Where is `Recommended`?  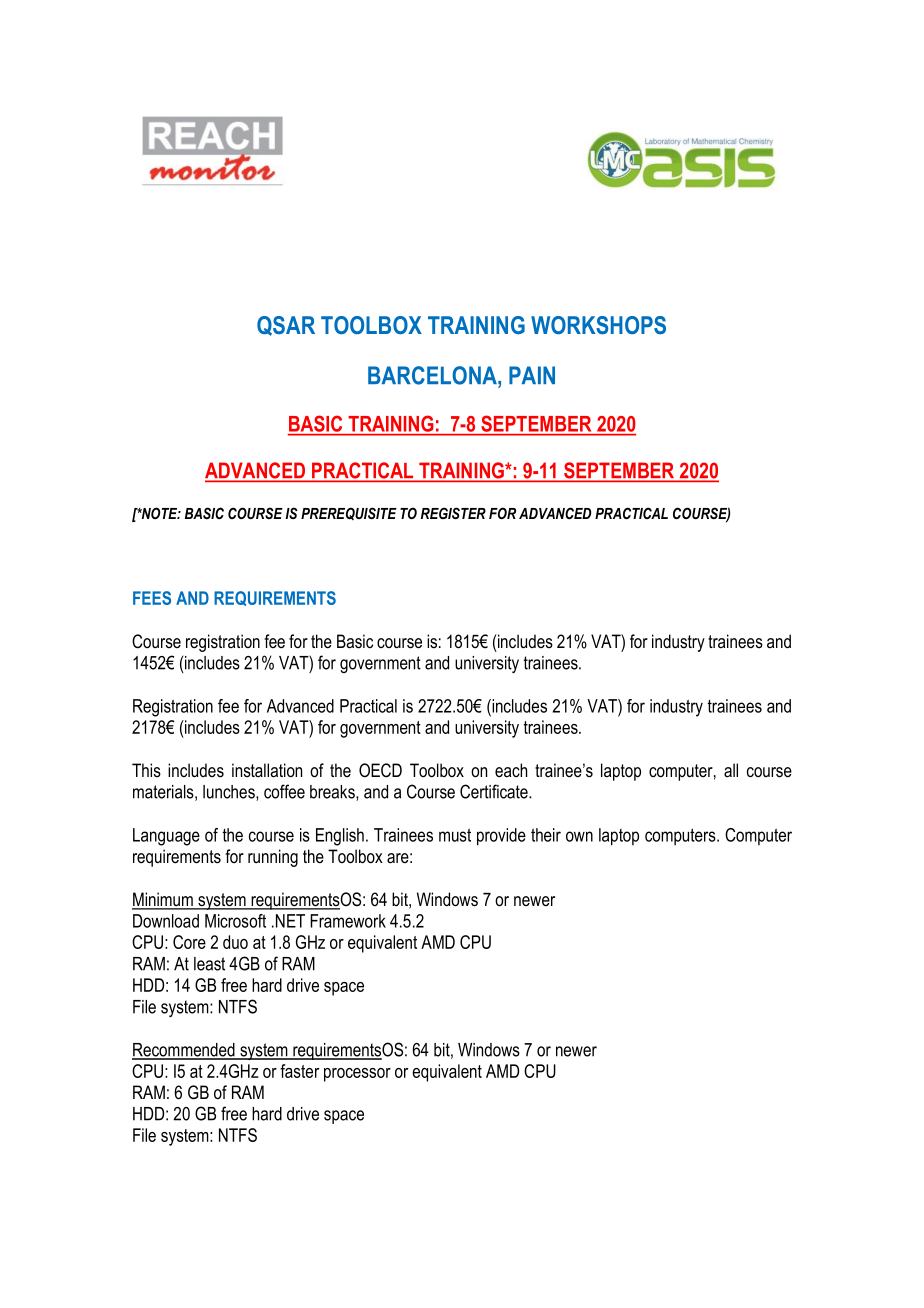 Recommended is located at coordinates (184, 1051).
